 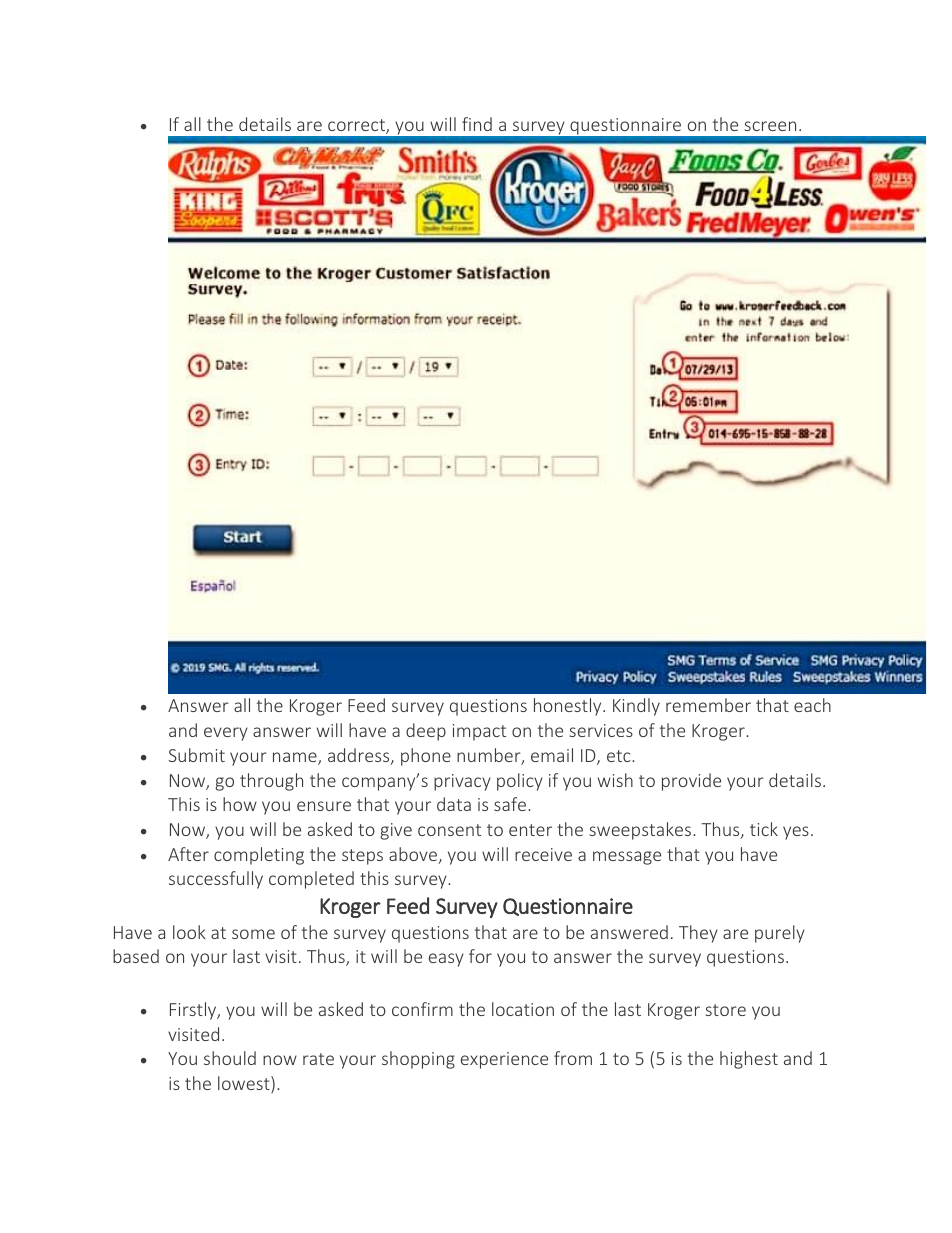 I want to click on tick, so click(x=764, y=829).
